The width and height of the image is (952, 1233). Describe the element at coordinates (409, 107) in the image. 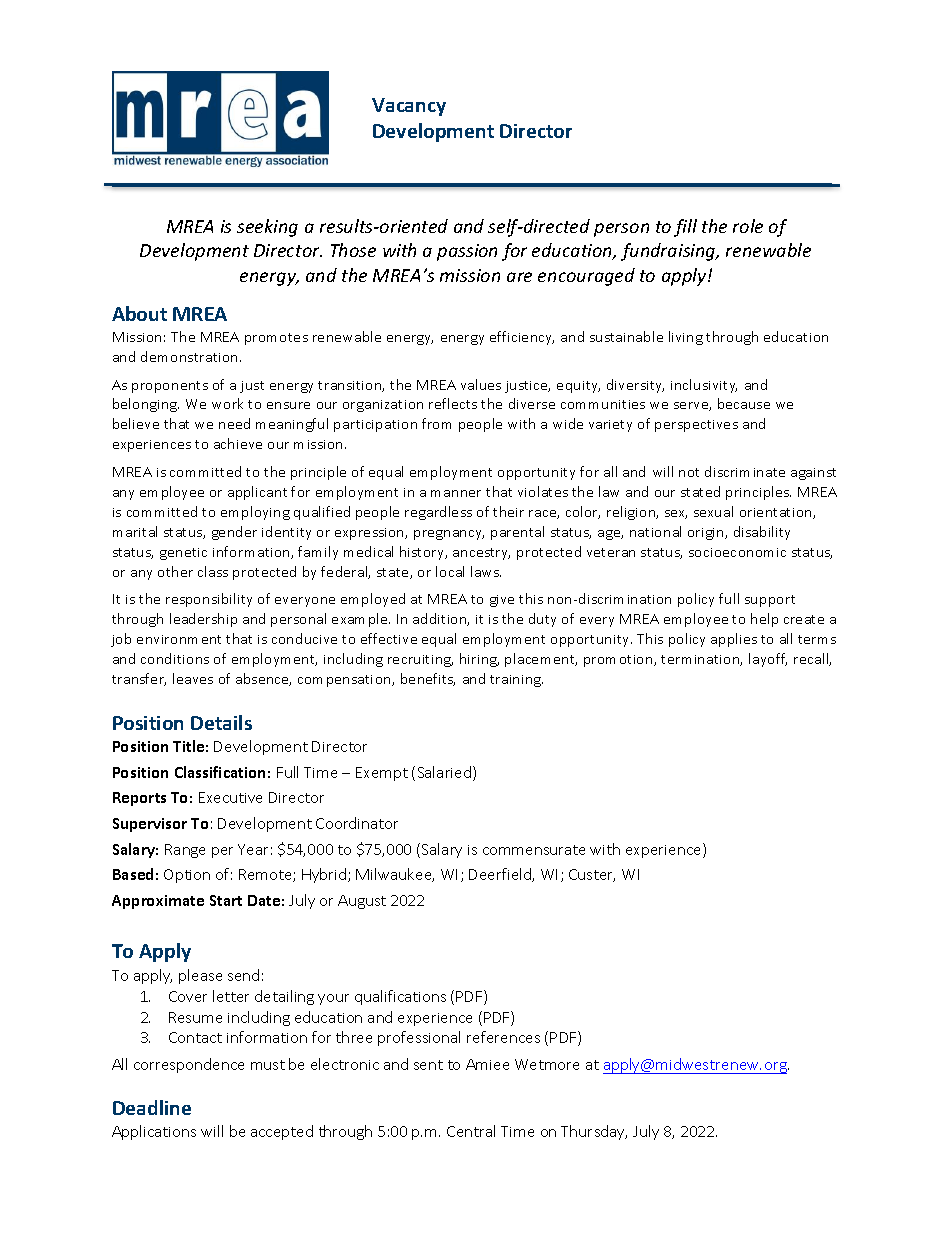

I see `Vacancy` at that location.
